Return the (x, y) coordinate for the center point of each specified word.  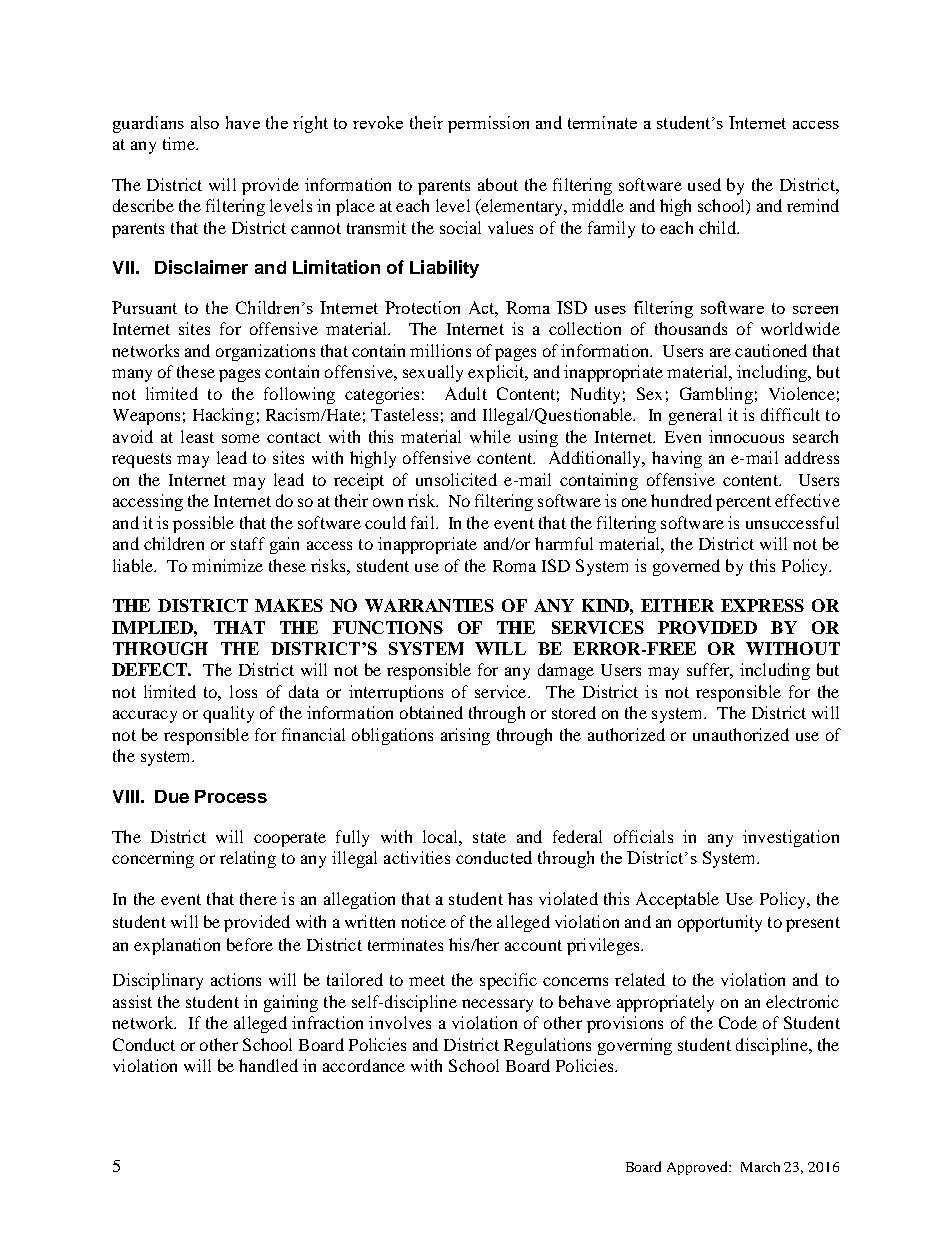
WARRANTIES (429, 605)
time (180, 143)
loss (243, 691)
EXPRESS (762, 605)
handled (268, 1065)
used (704, 184)
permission (488, 124)
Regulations (547, 1046)
